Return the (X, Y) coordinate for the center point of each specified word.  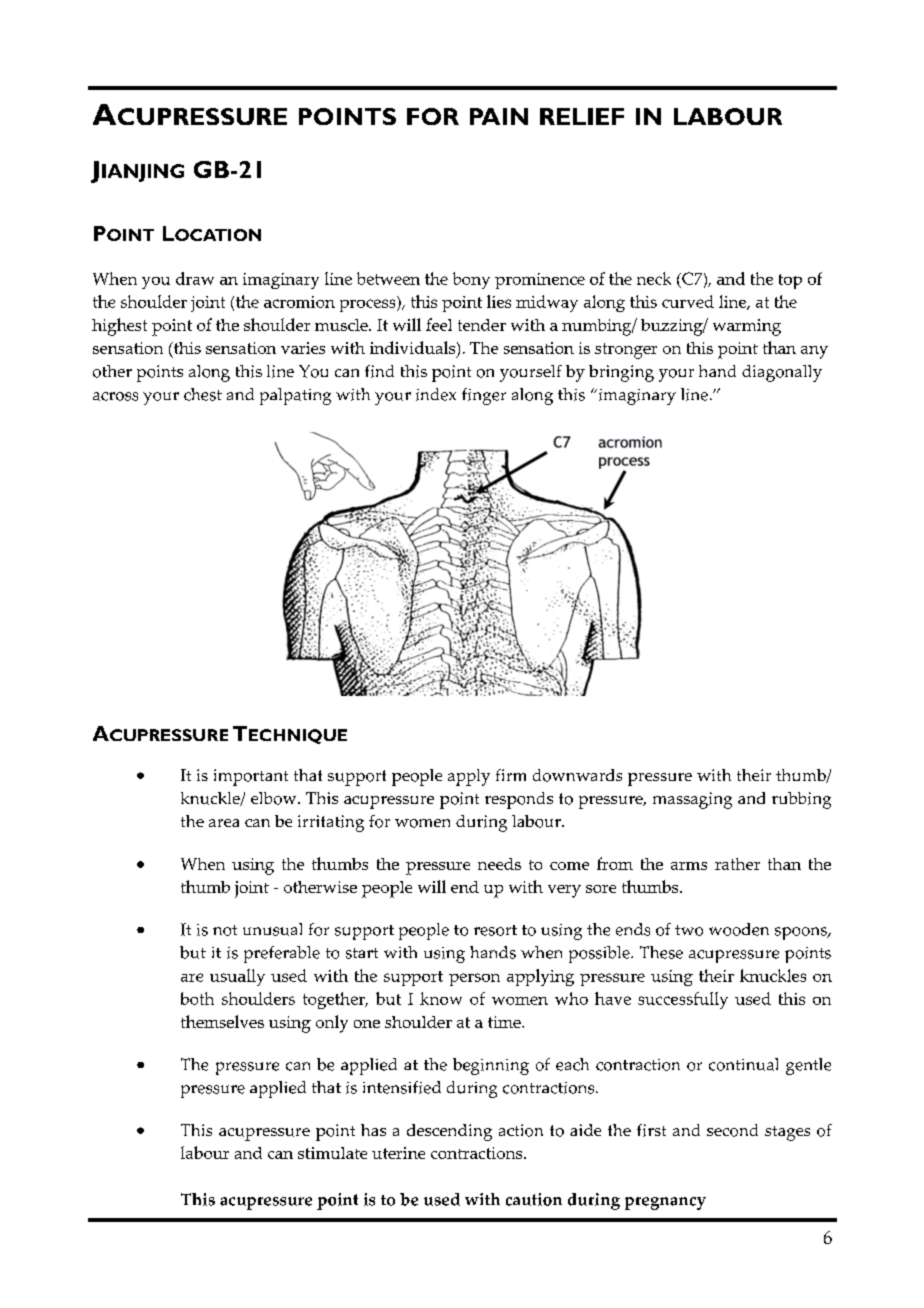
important (251, 777)
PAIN (499, 116)
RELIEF (582, 116)
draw (195, 278)
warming (747, 327)
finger (484, 396)
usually (237, 977)
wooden (739, 929)
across (115, 396)
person (474, 979)
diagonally (782, 373)
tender (482, 325)
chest (203, 394)
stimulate (332, 1153)
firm (511, 775)
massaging (692, 800)
